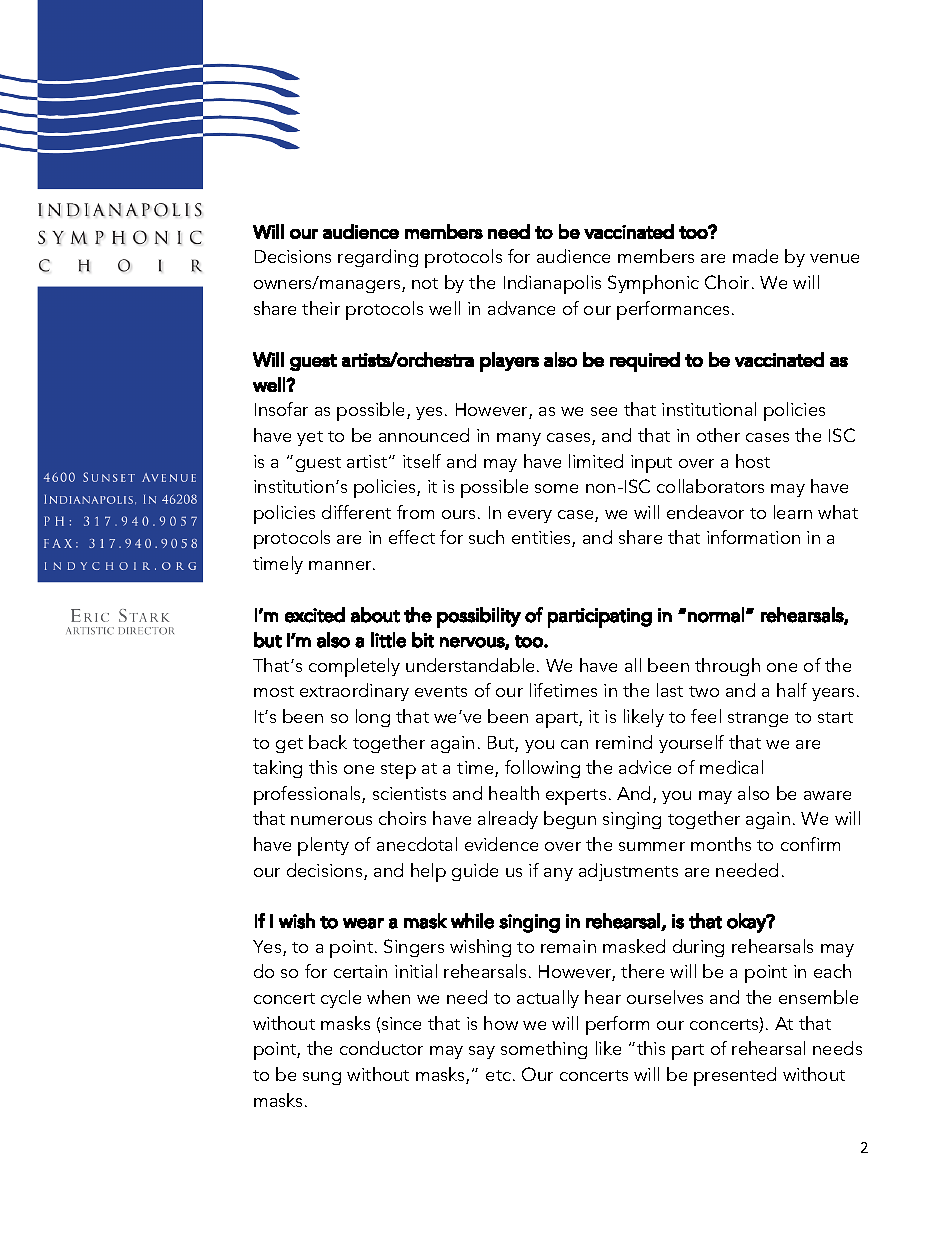 Image resolution: width=952 pixels, height=1233 pixels. I want to click on yet, so click(310, 438).
